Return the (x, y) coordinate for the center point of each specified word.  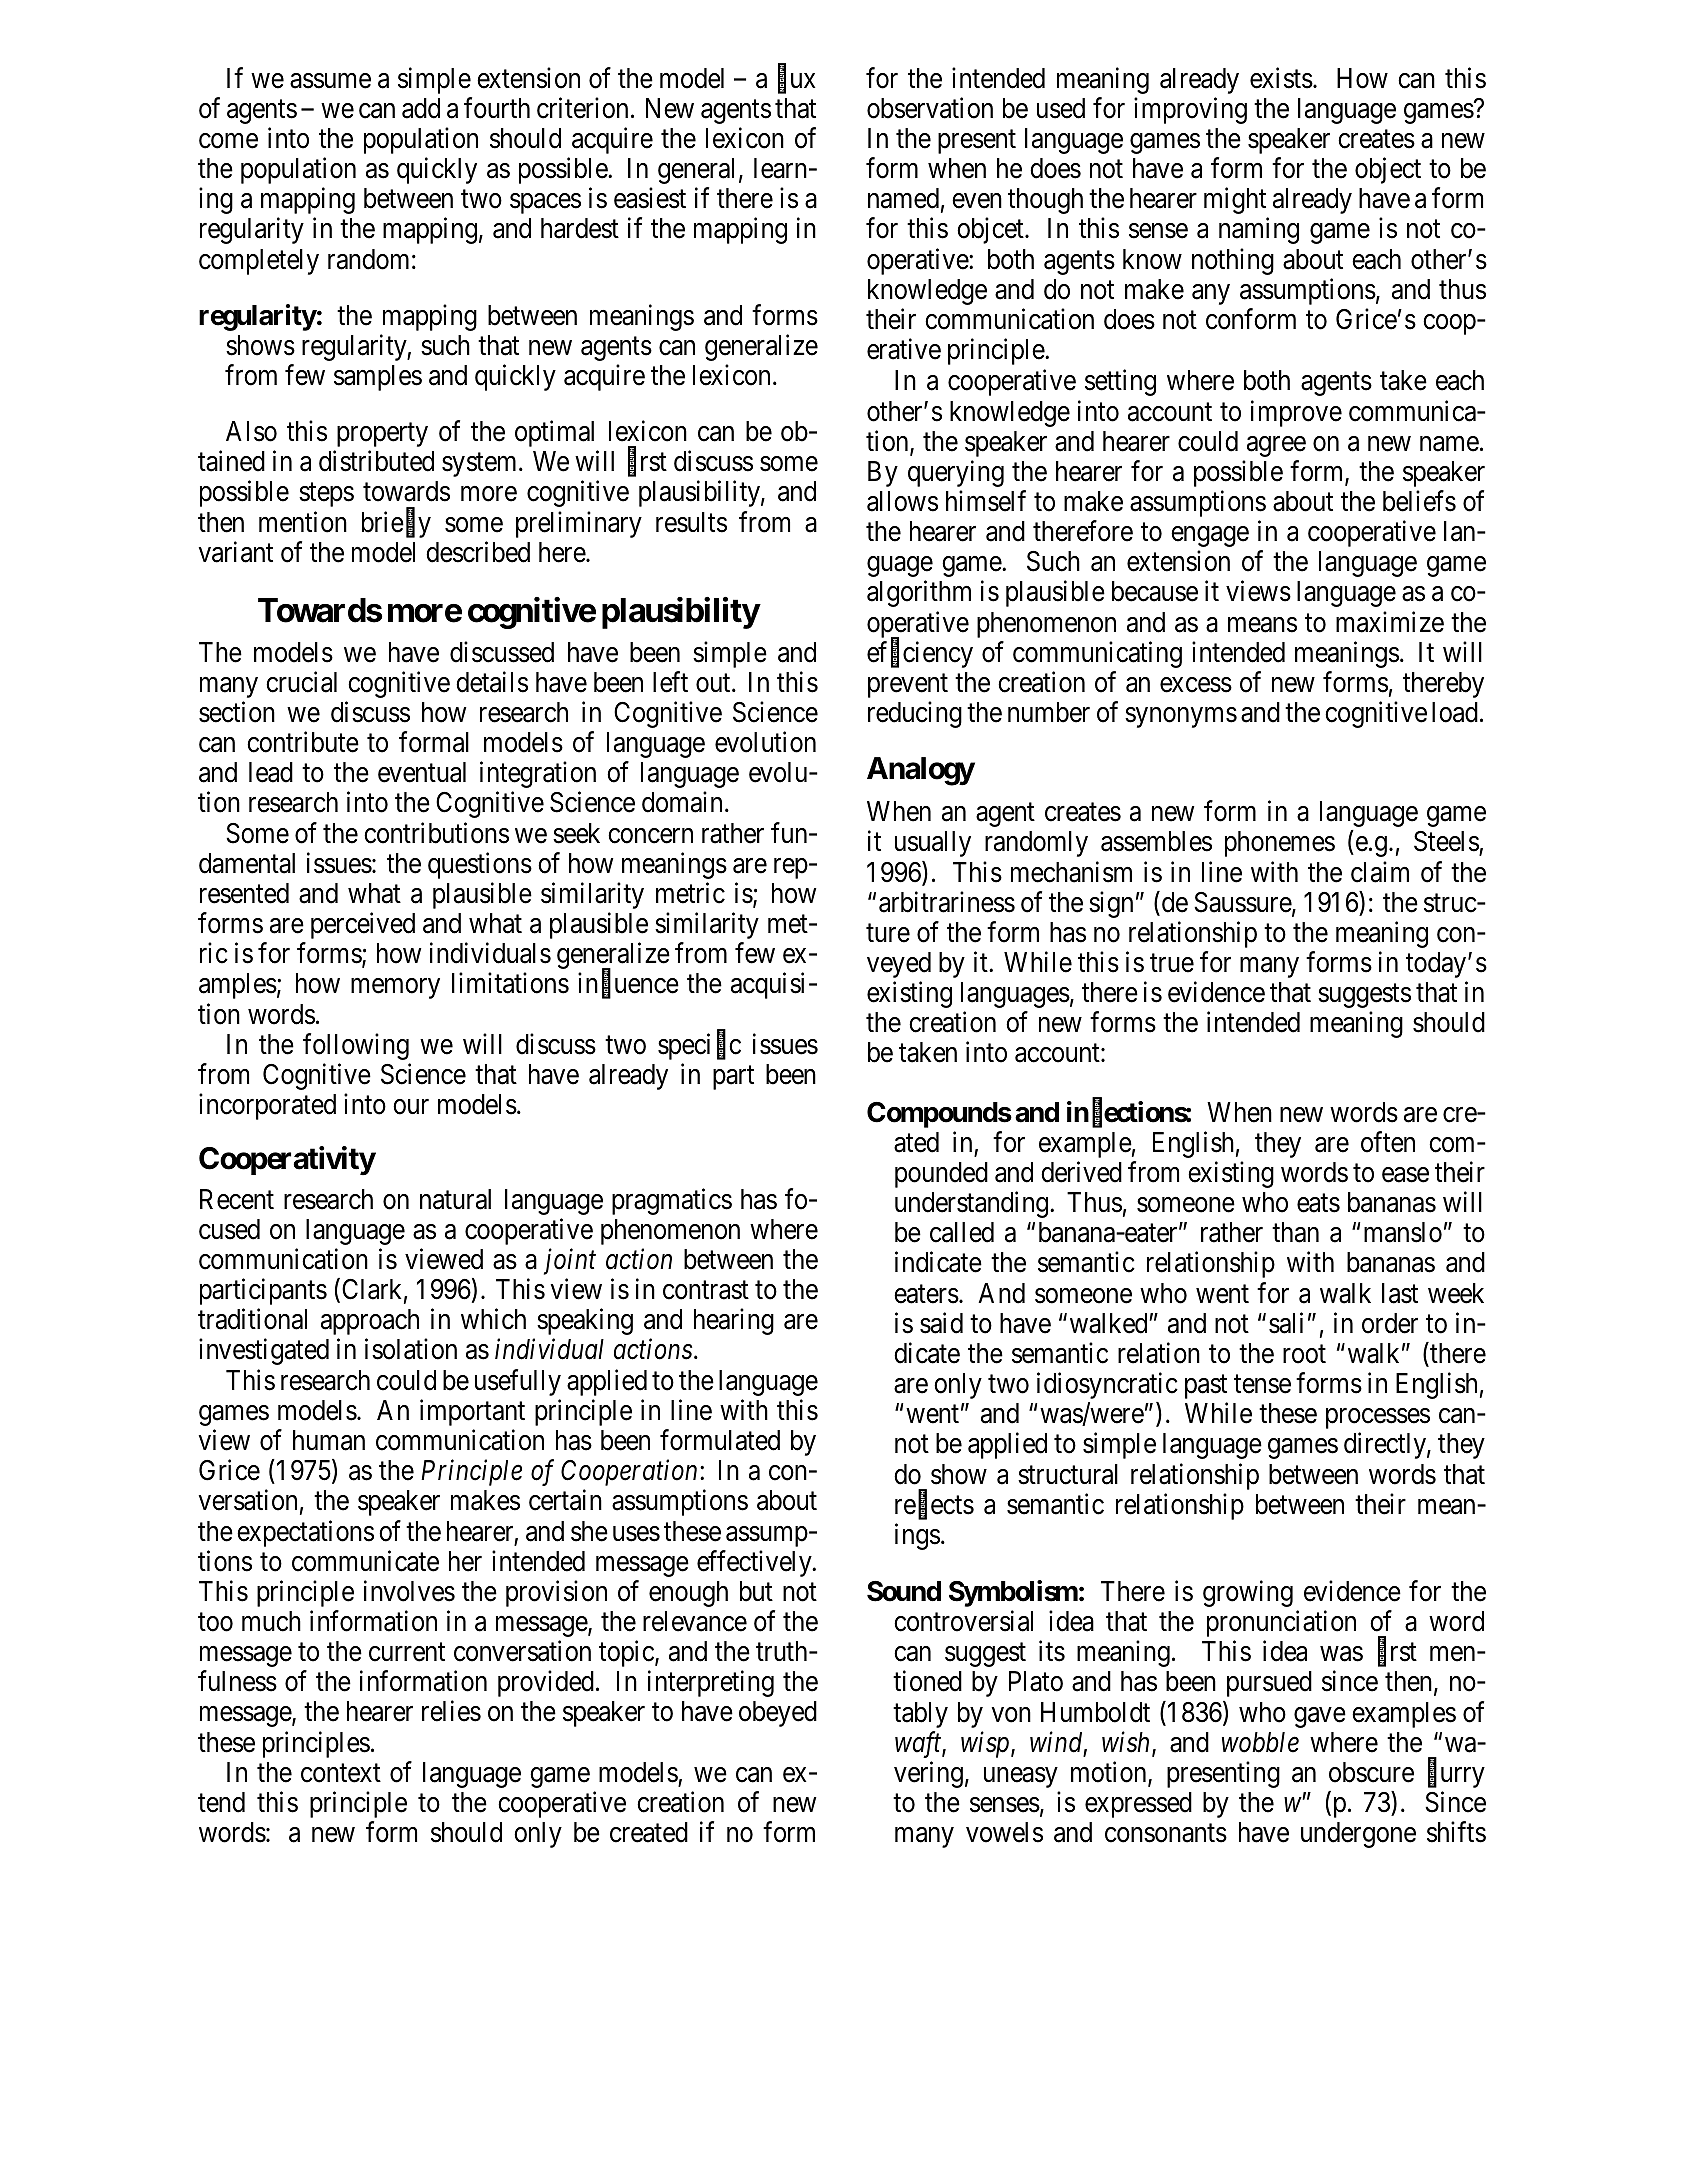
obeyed (778, 1714)
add (421, 108)
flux (797, 79)
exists (1281, 78)
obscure (1371, 1772)
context (341, 1773)
